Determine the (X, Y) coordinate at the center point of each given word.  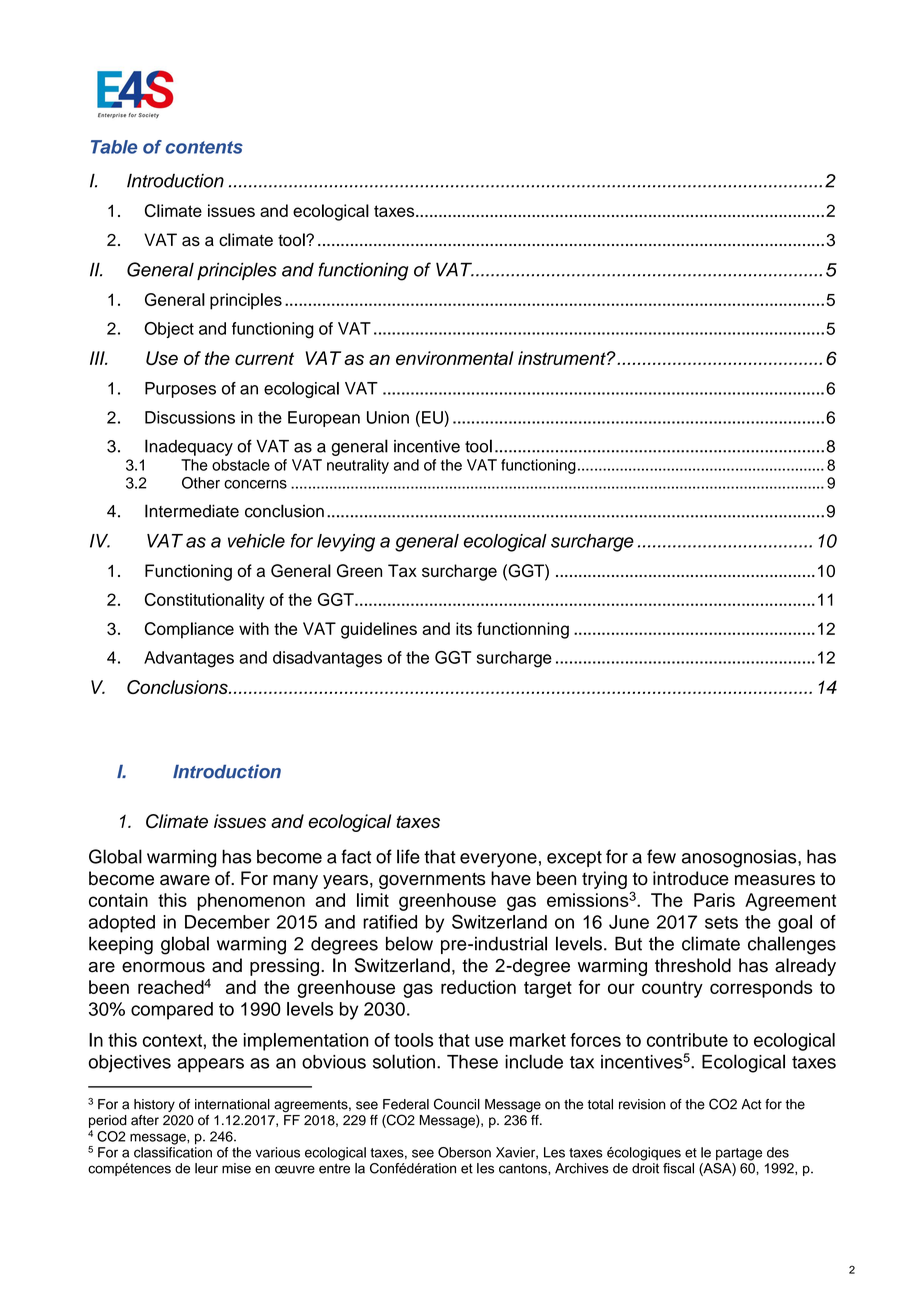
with (254, 628)
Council (457, 1104)
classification (173, 1152)
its (464, 628)
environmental (455, 358)
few (661, 856)
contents (204, 147)
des (778, 1152)
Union (388, 417)
